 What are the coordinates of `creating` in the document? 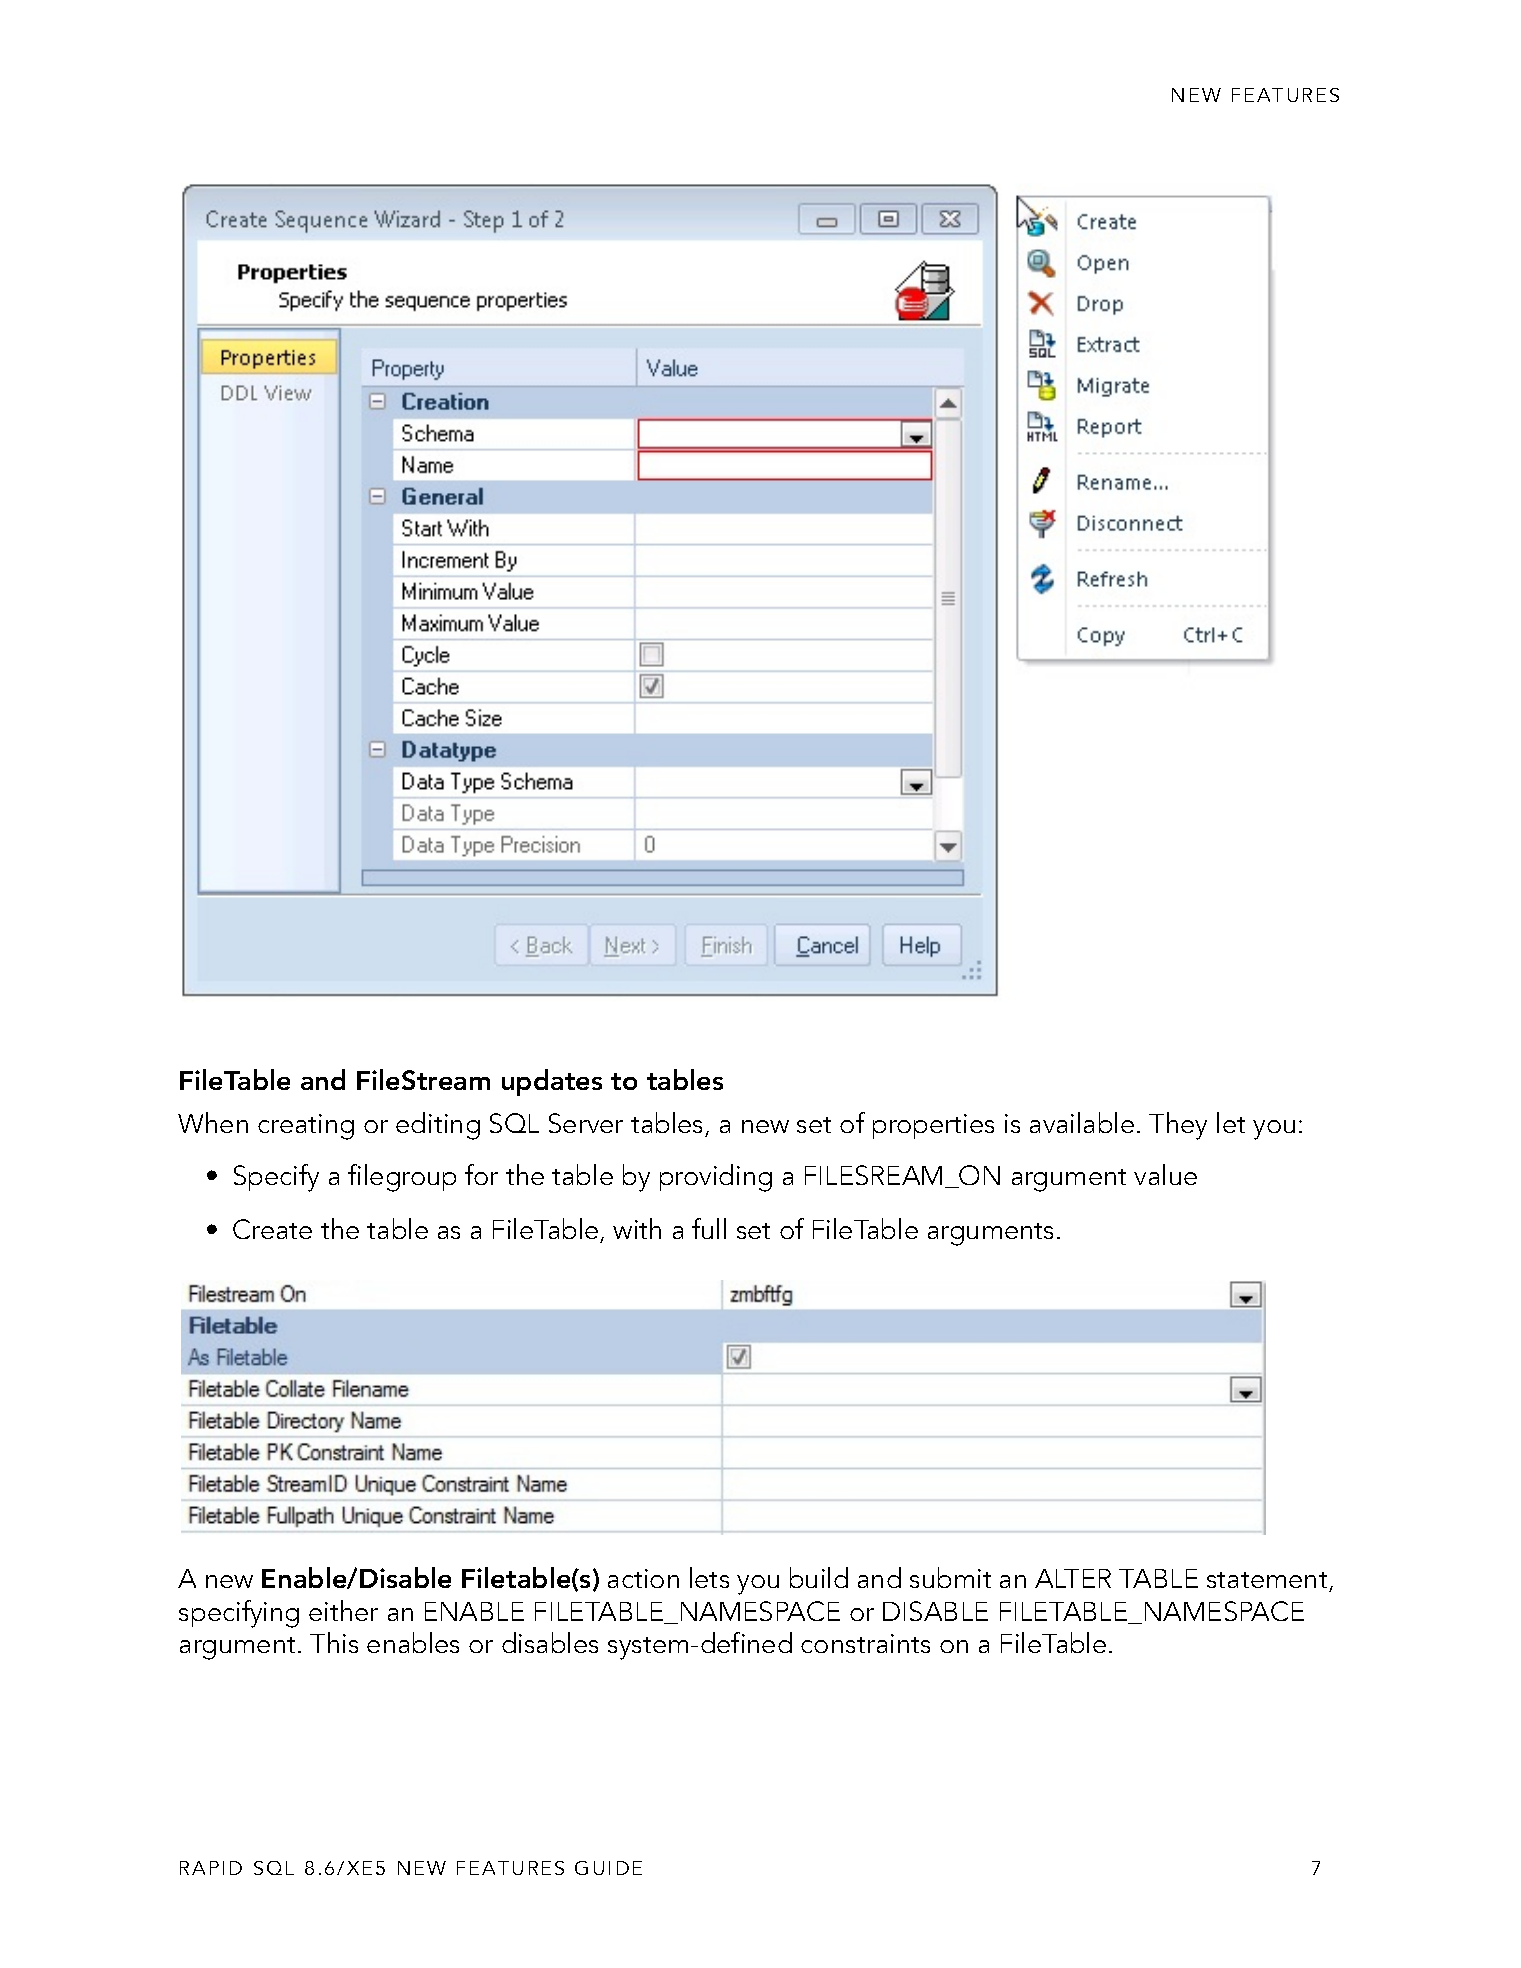 It's located at (306, 1127).
